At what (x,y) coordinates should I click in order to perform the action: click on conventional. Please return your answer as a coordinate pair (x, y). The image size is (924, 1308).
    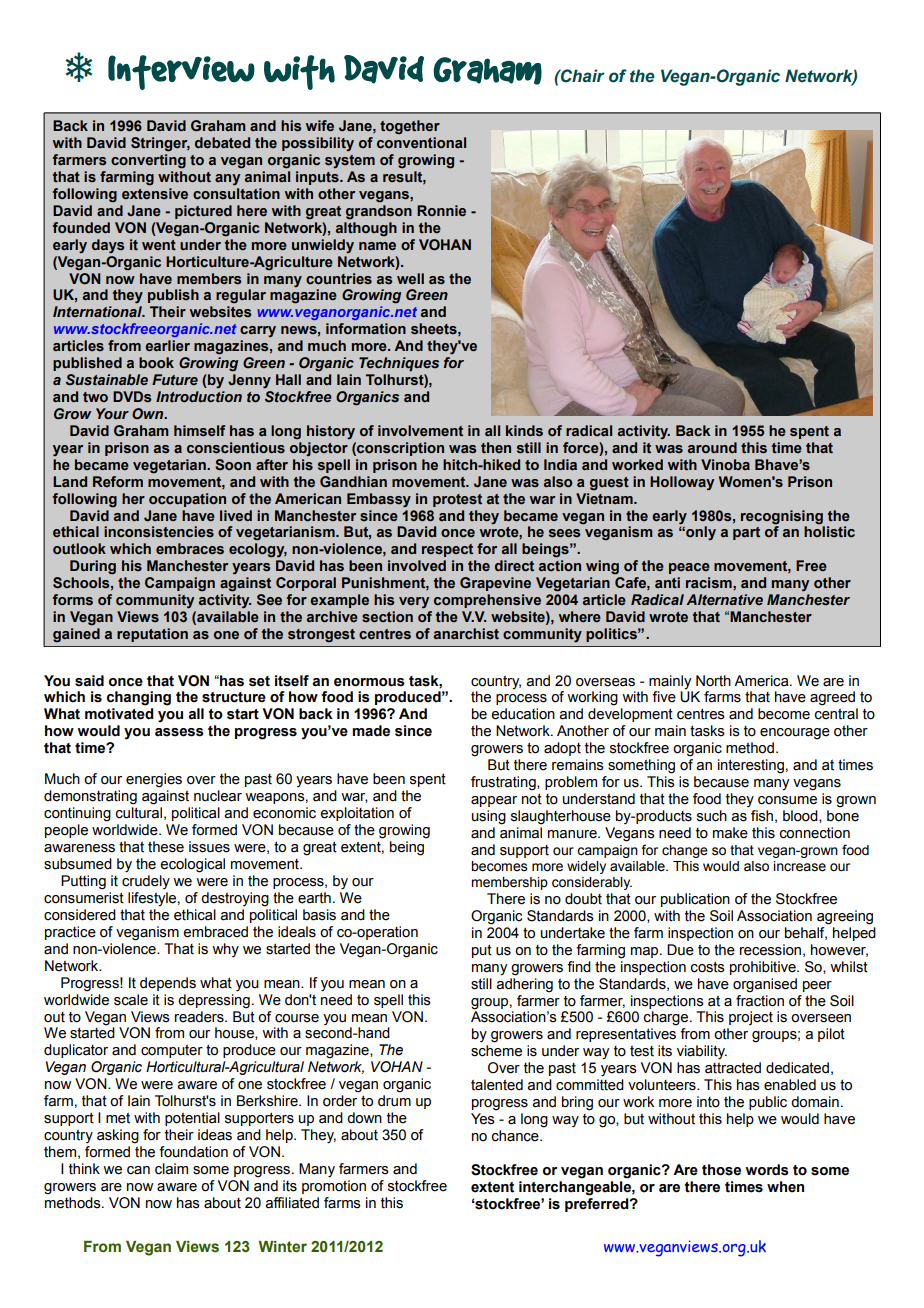
    Looking at the image, I should click on (421, 143).
